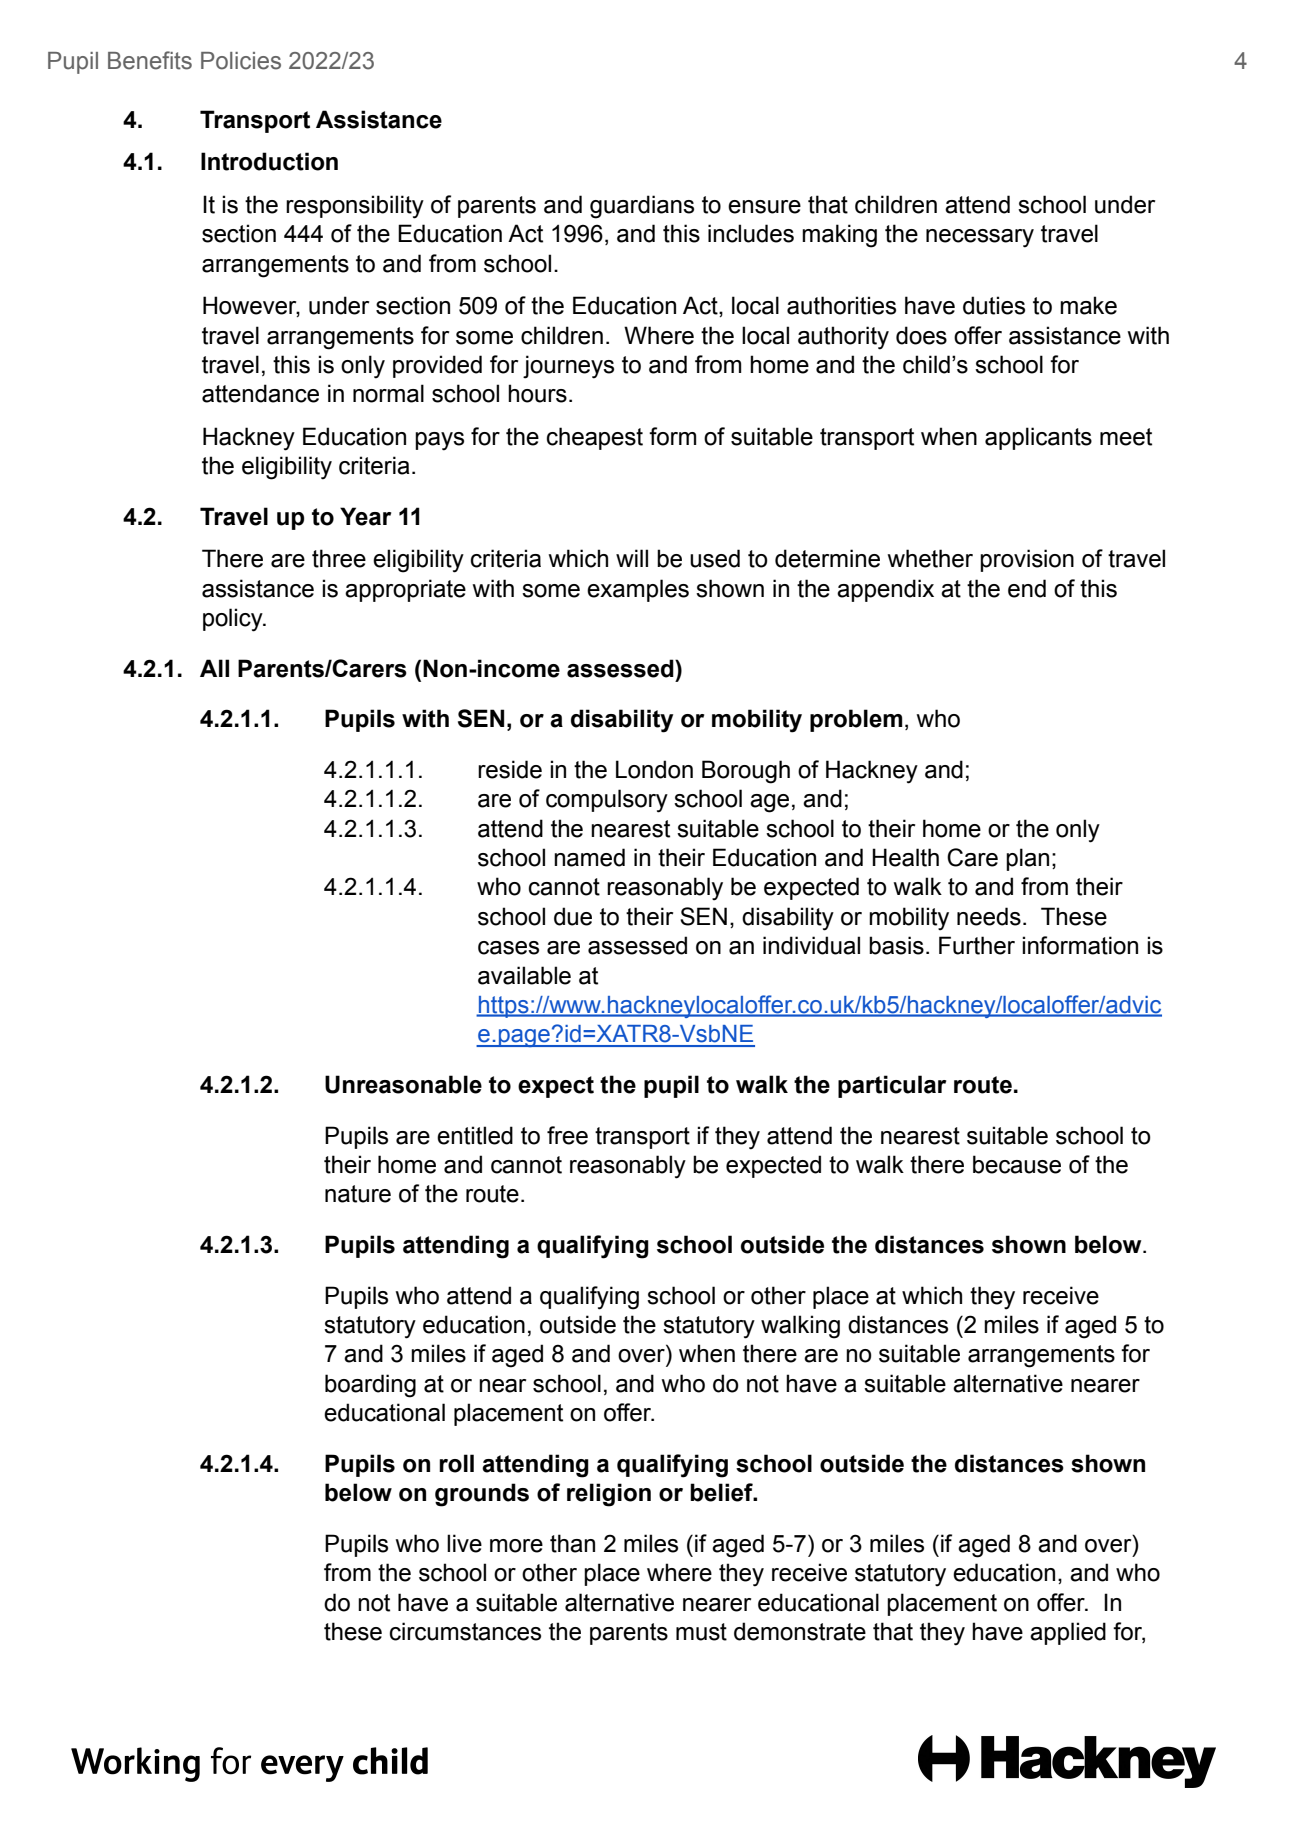 This page has height=1833, width=1297. I want to click on Unreasonable, so click(403, 1084).
